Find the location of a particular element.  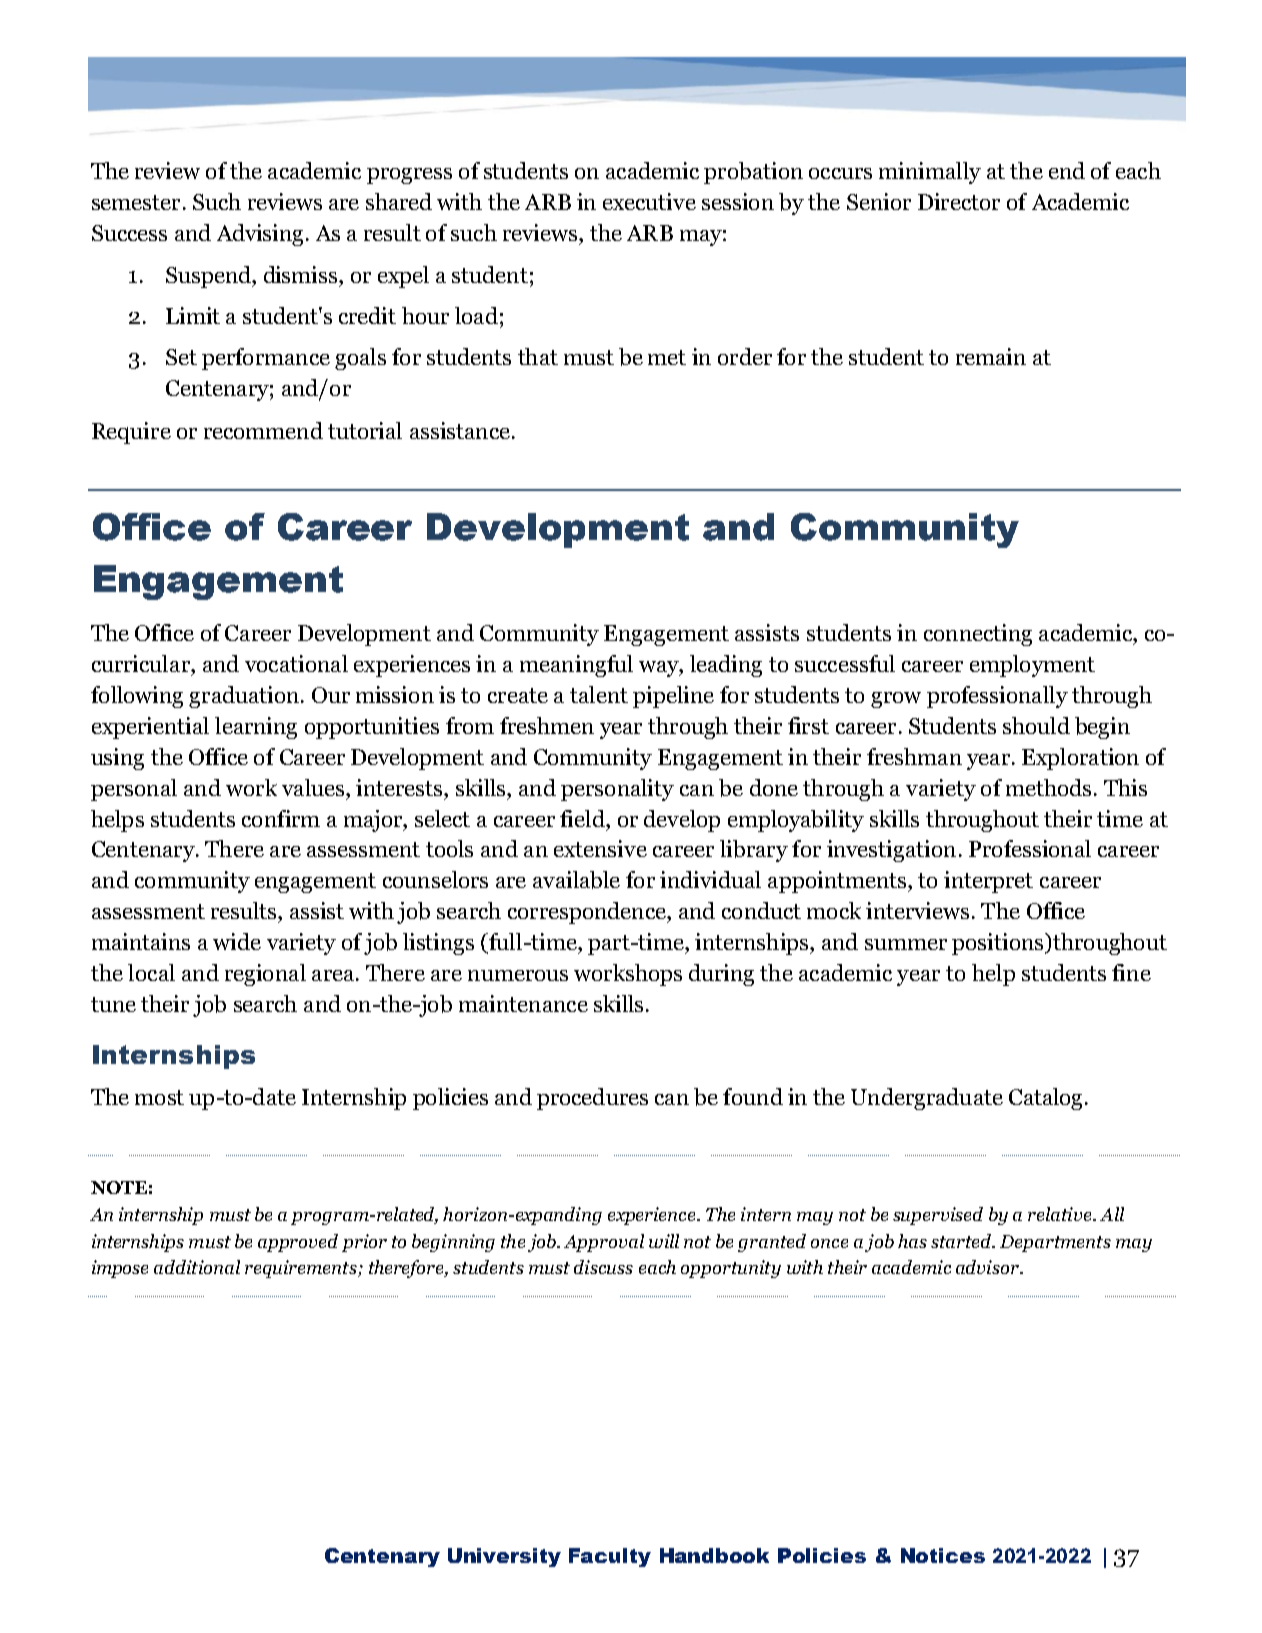

confirm is located at coordinates (281, 818).
